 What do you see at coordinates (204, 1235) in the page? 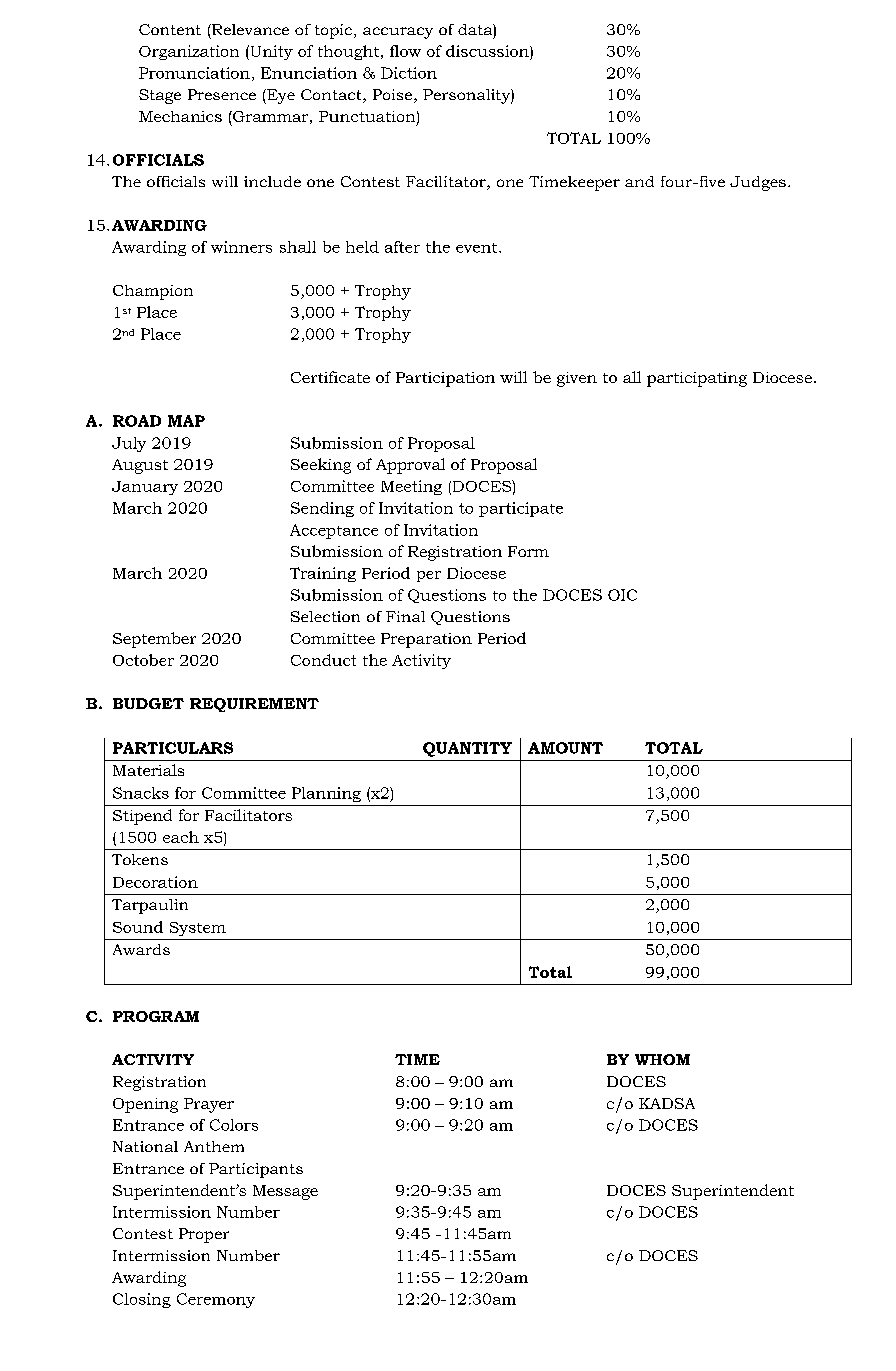
I see `Proper` at bounding box center [204, 1235].
